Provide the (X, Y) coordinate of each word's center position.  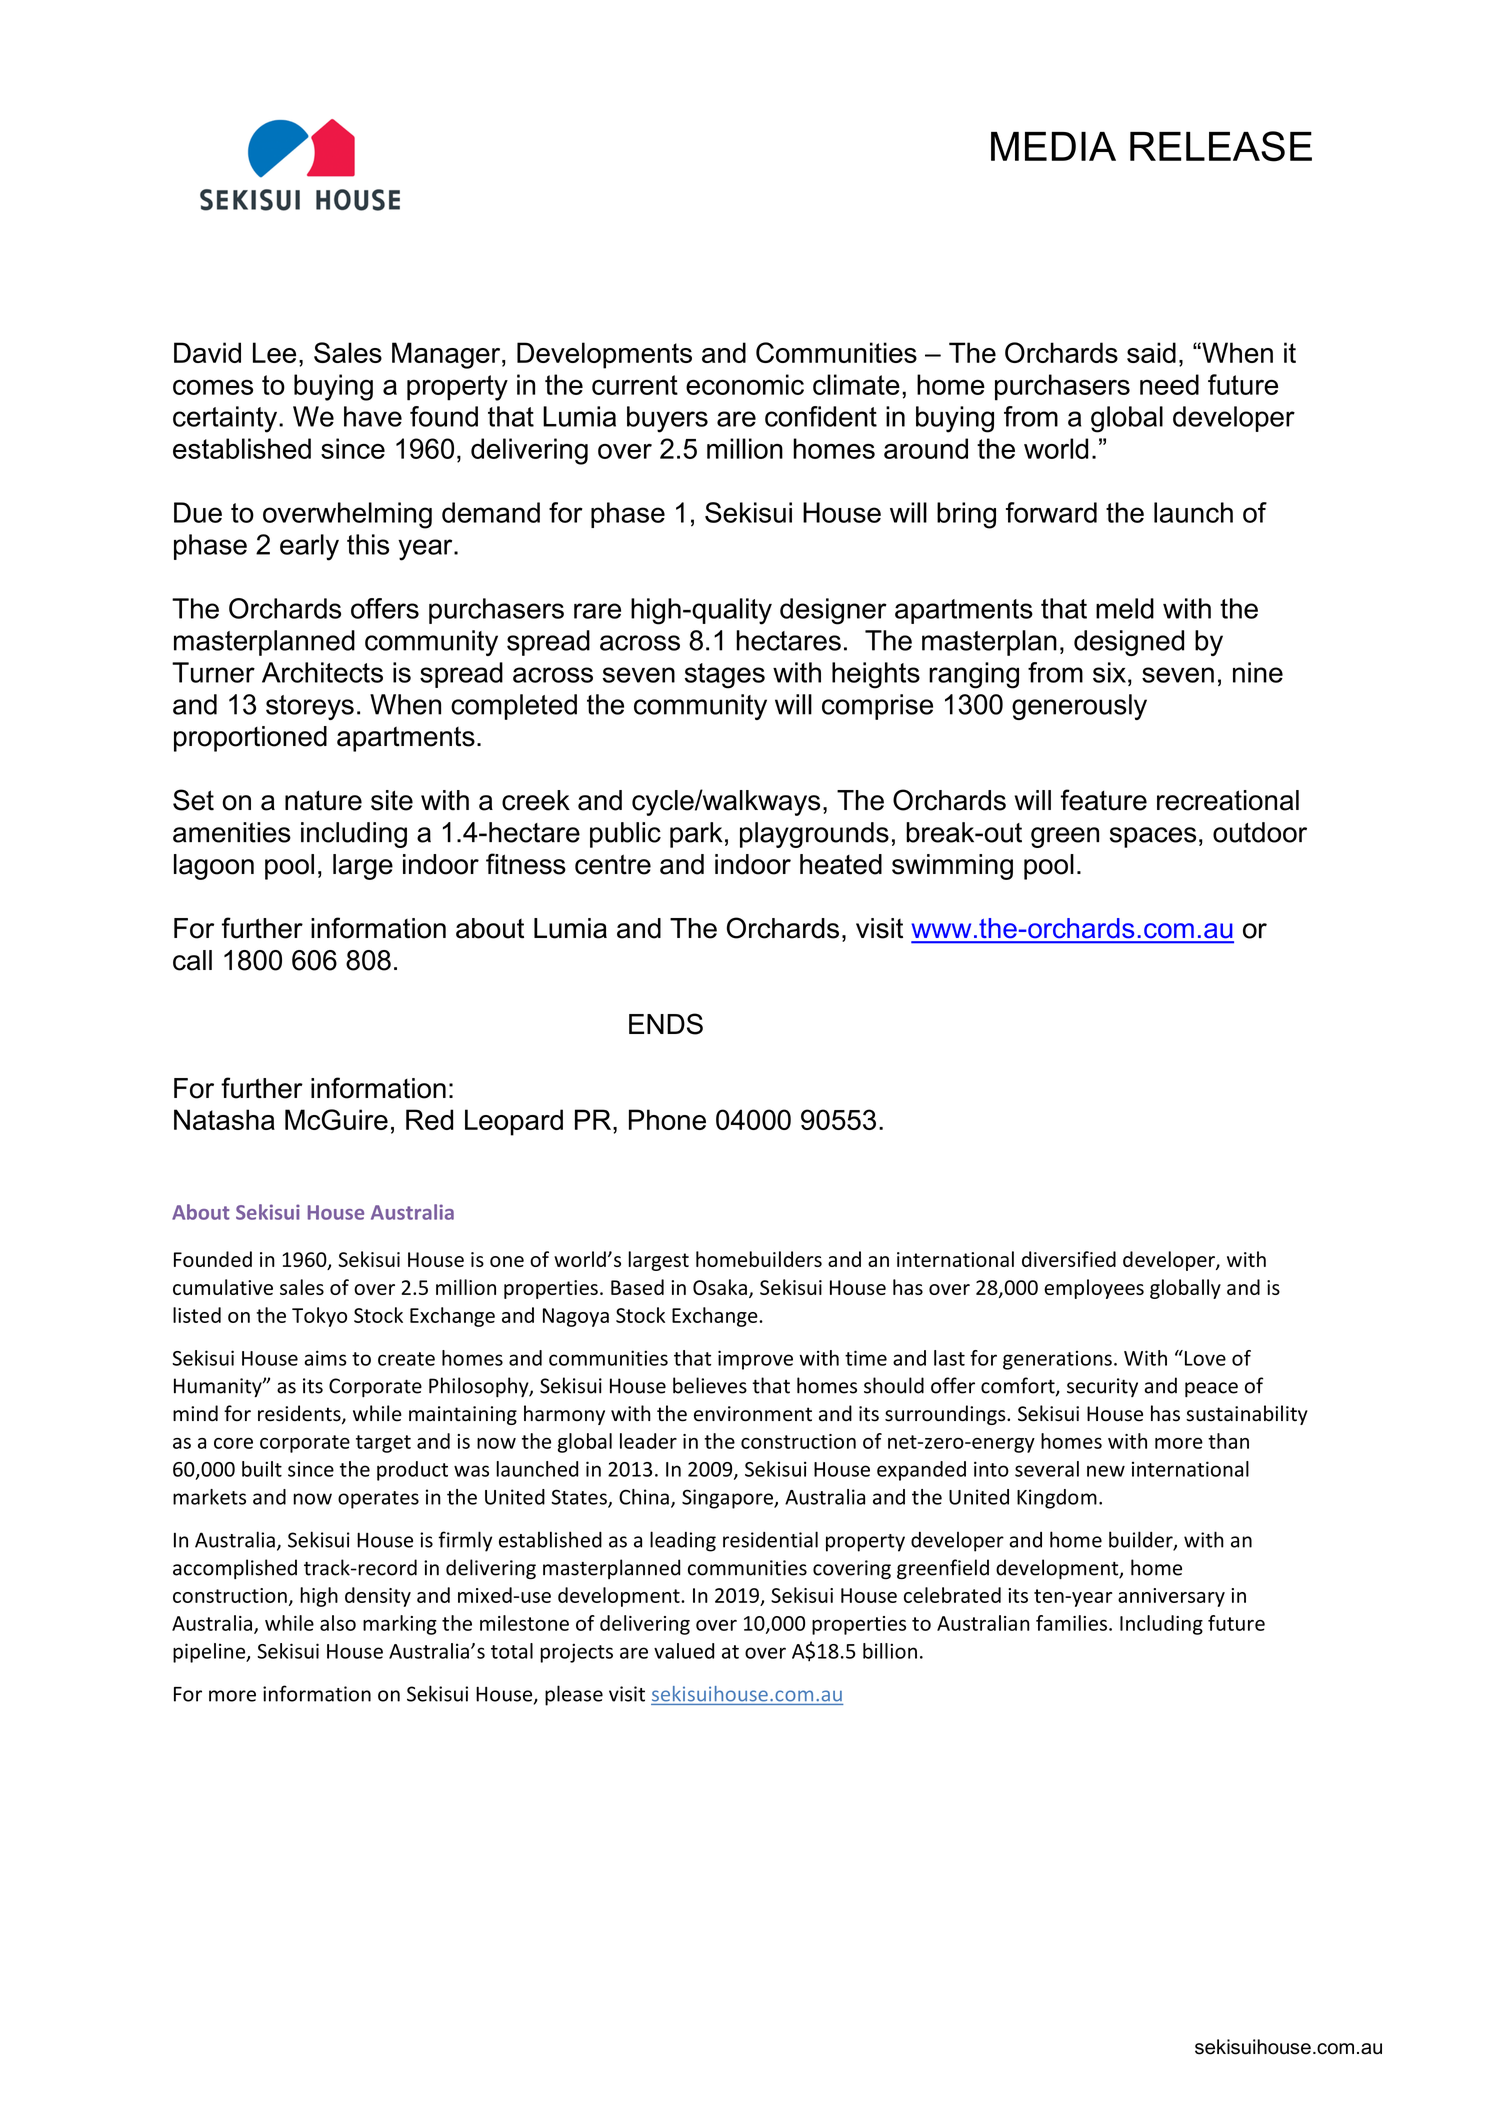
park (696, 835)
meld (1125, 608)
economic (745, 384)
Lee (274, 352)
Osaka (720, 1287)
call (192, 960)
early (309, 547)
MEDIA (1053, 146)
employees (1094, 1289)
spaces (1153, 837)
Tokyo (319, 1317)
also (338, 1623)
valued (684, 1651)
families (1071, 1623)
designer (833, 611)
